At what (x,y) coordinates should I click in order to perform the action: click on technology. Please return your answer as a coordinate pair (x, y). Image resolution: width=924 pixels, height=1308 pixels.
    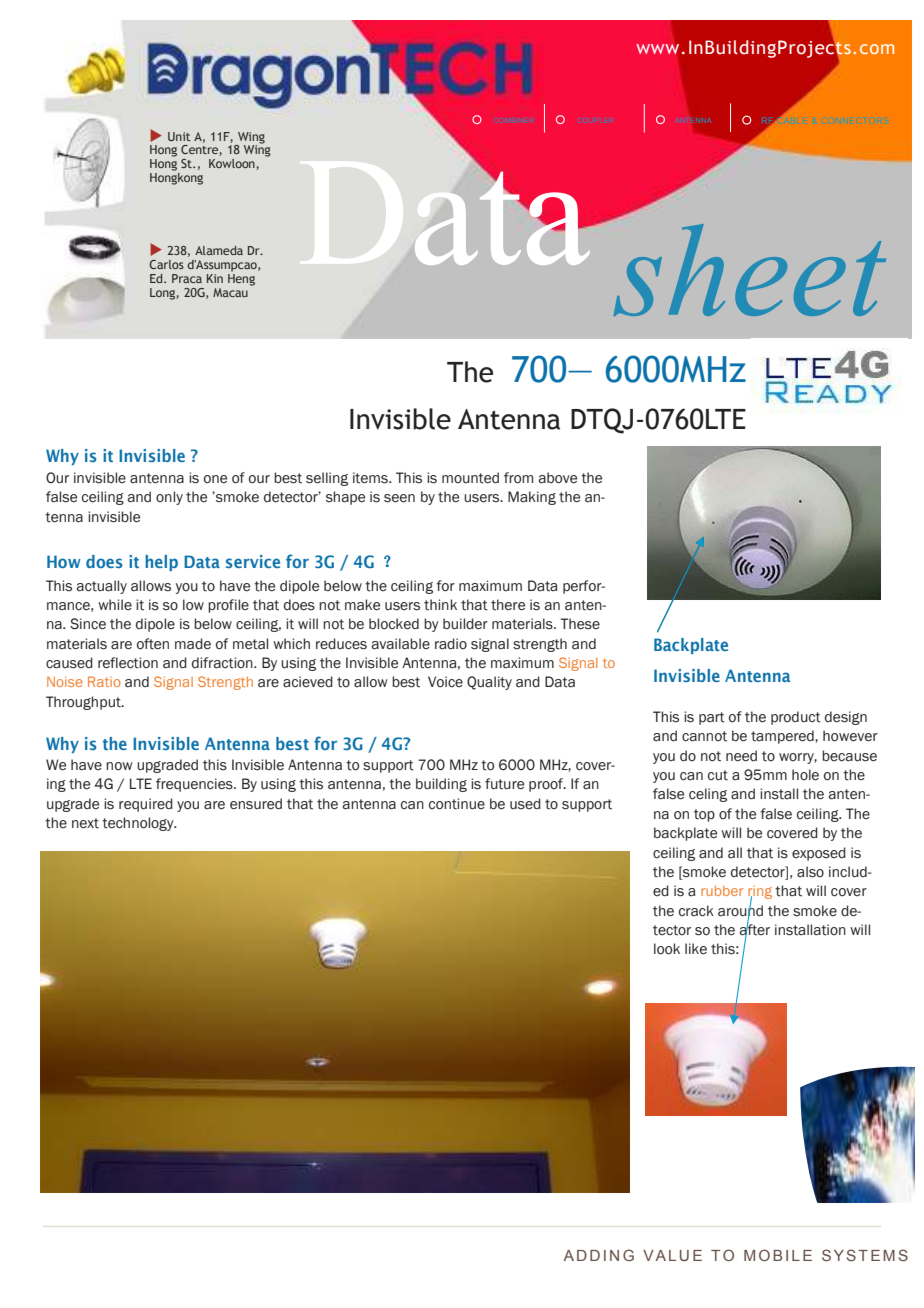
    Looking at the image, I should click on (139, 824).
